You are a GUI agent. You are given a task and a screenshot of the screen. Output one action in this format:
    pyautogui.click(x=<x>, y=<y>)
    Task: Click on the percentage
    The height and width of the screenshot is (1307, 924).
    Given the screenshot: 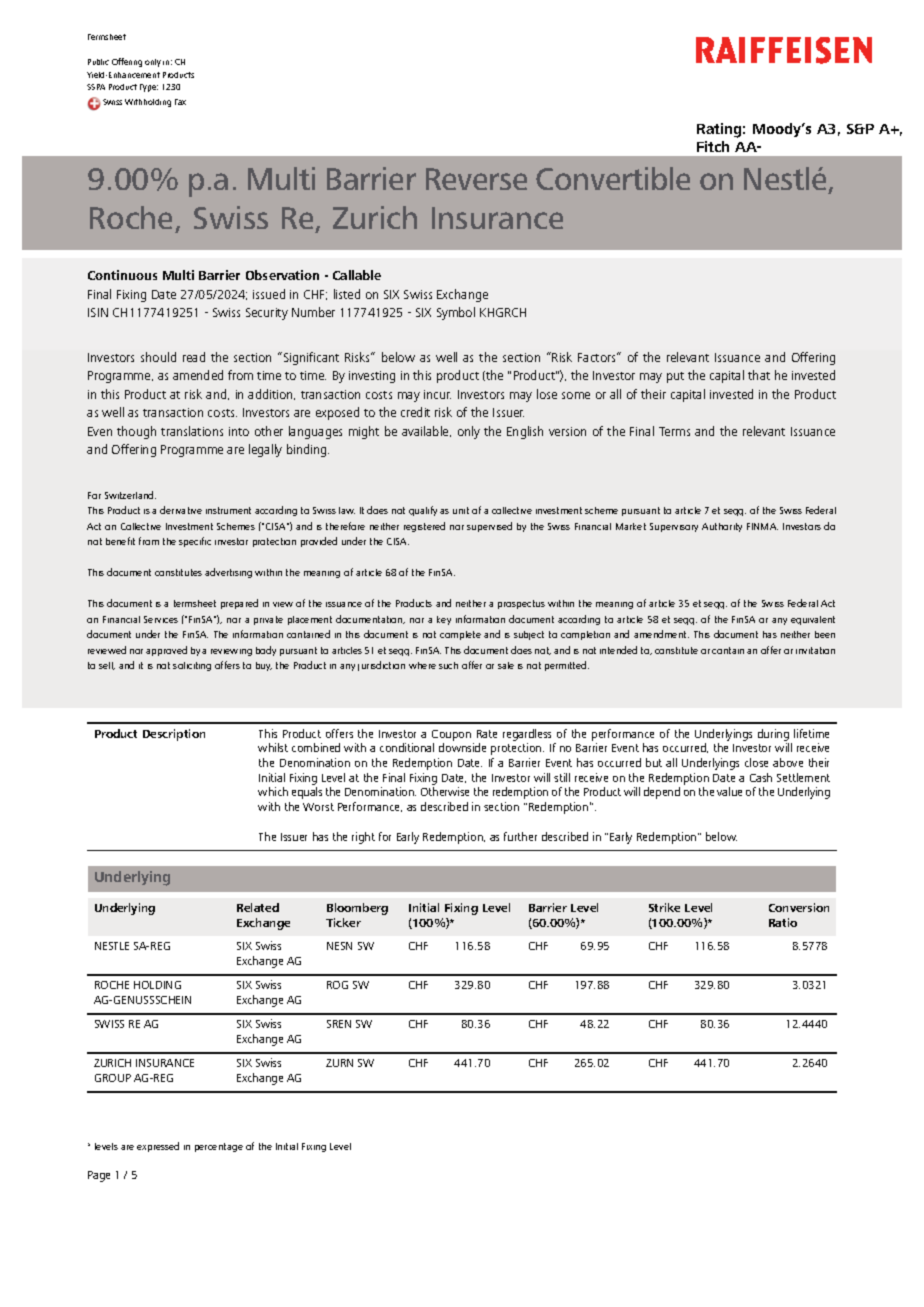 What is the action you would take?
    pyautogui.click(x=219, y=1147)
